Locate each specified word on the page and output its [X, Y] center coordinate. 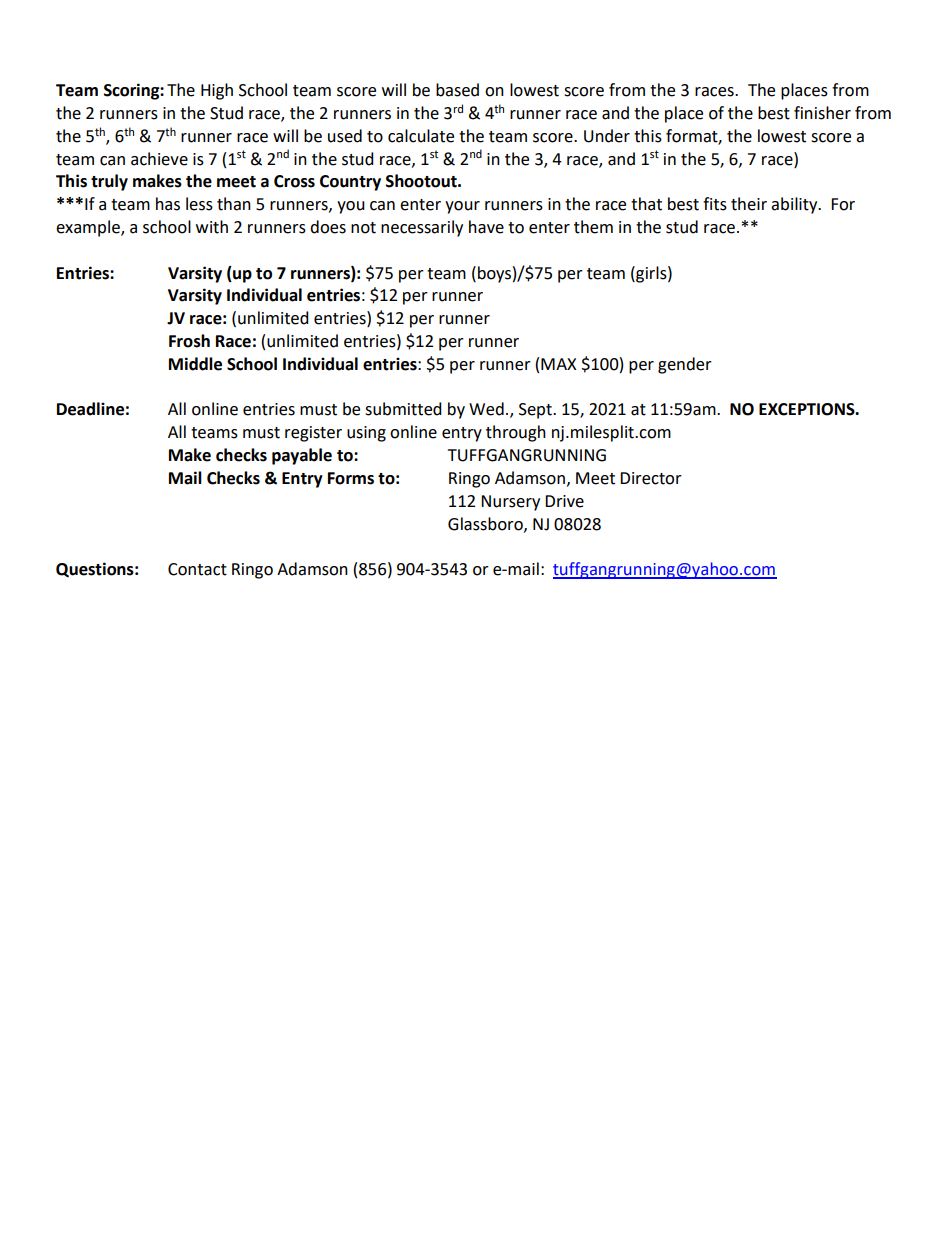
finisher [822, 113]
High [217, 91]
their [749, 204]
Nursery [510, 503]
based [457, 90]
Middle [195, 364]
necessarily [422, 228]
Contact [197, 569]
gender [685, 365]
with [212, 227]
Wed [486, 409]
